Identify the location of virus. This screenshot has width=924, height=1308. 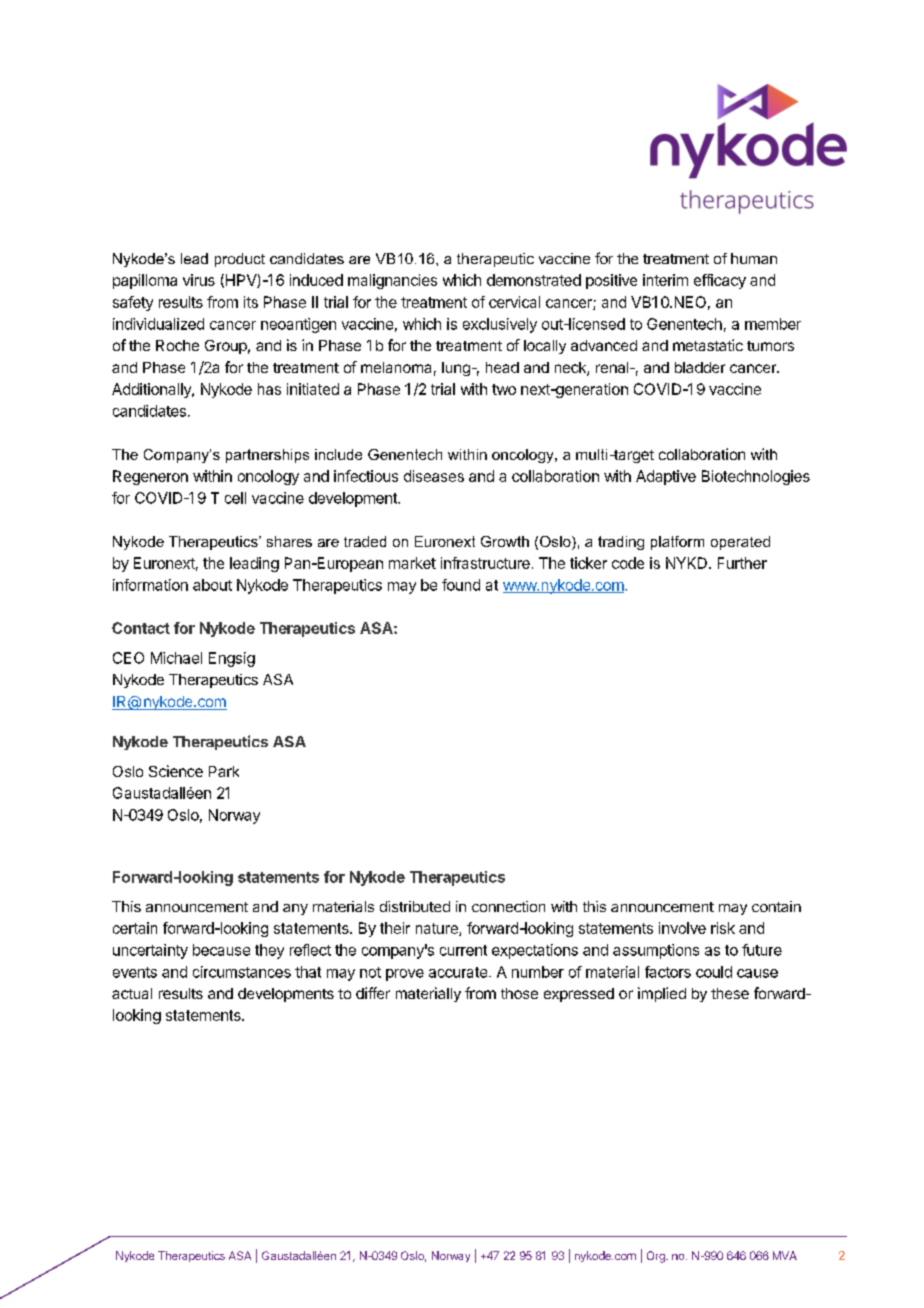
(199, 280).
